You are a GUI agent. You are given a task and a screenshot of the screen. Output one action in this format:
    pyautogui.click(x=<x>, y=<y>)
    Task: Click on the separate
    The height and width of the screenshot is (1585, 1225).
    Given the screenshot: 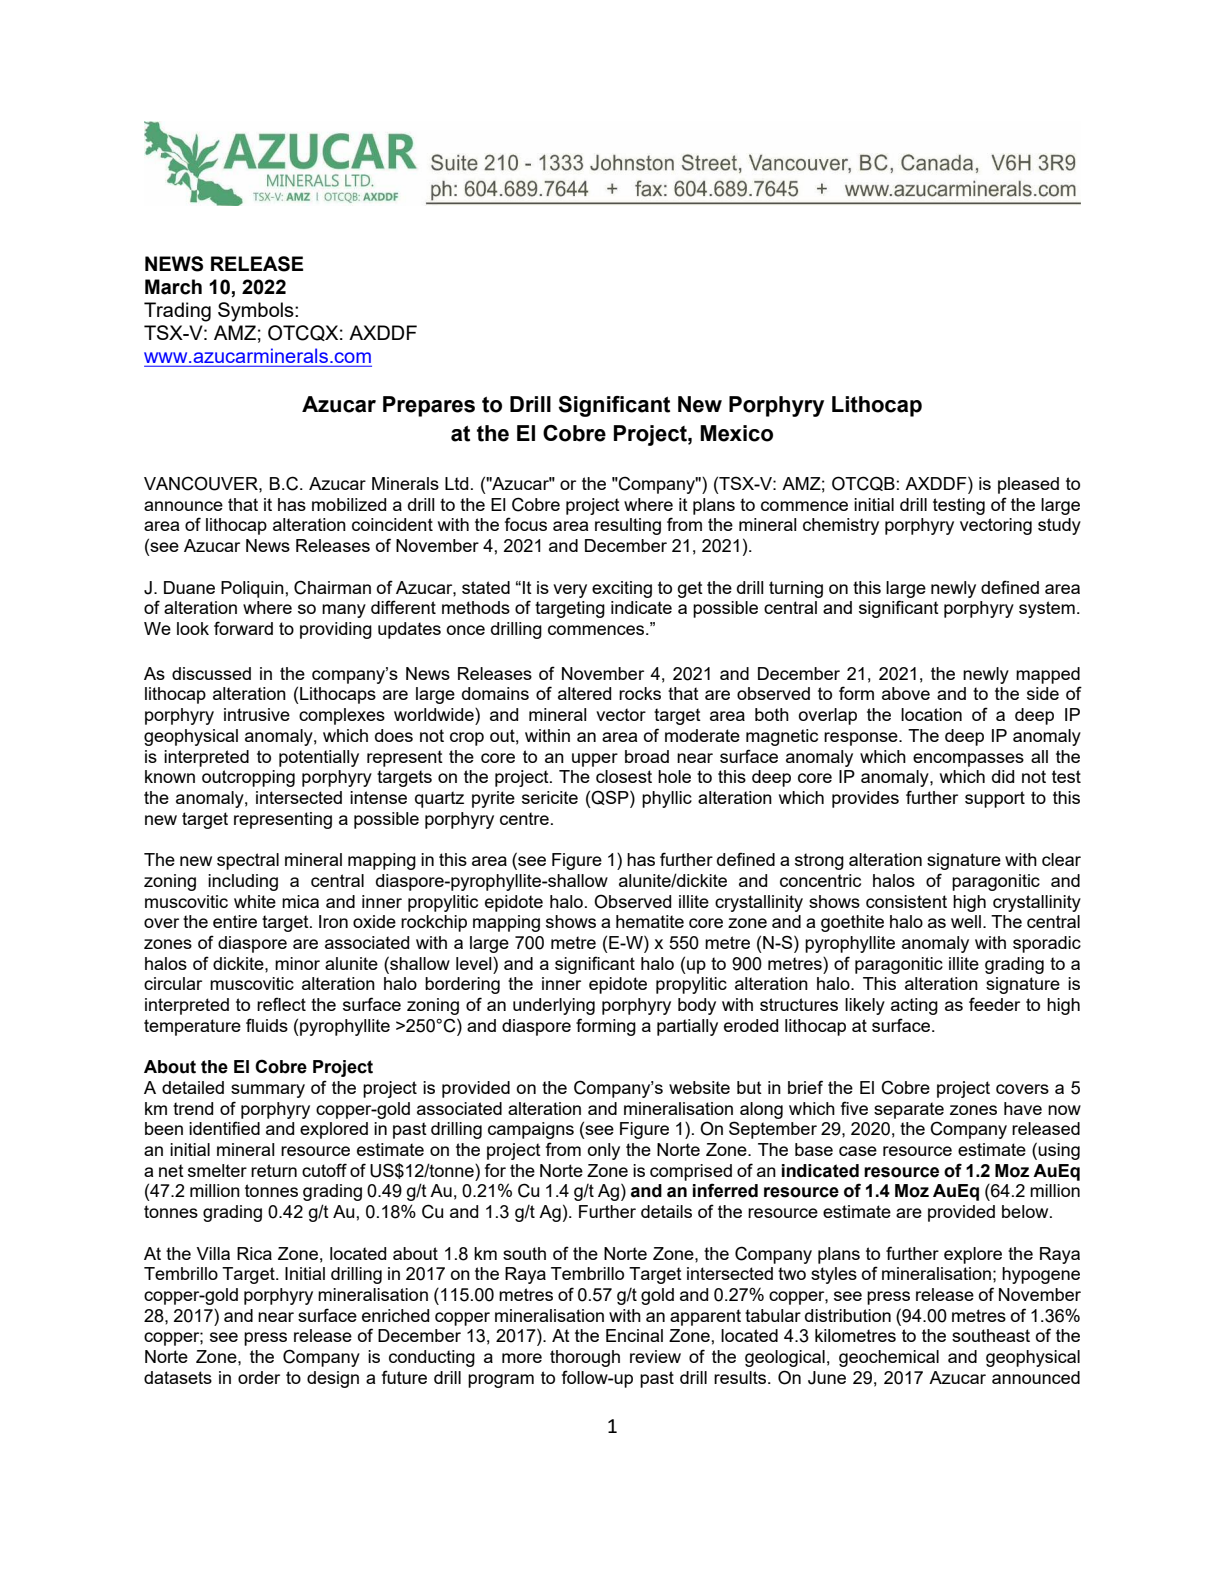 What is the action you would take?
    pyautogui.click(x=909, y=1110)
